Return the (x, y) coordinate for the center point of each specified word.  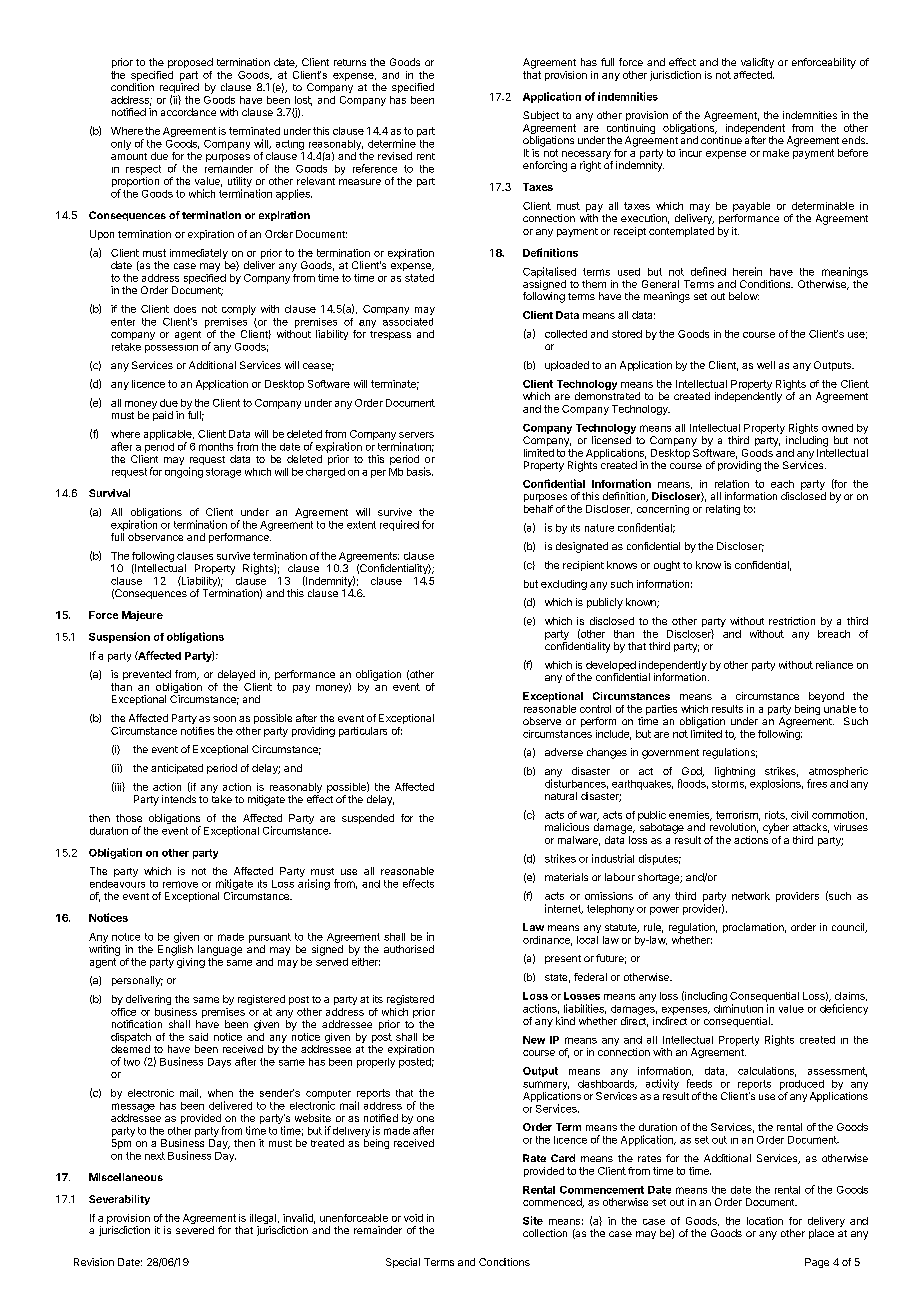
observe (542, 721)
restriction (792, 621)
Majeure (142, 616)
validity (757, 63)
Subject (541, 116)
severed (195, 1230)
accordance (188, 112)
